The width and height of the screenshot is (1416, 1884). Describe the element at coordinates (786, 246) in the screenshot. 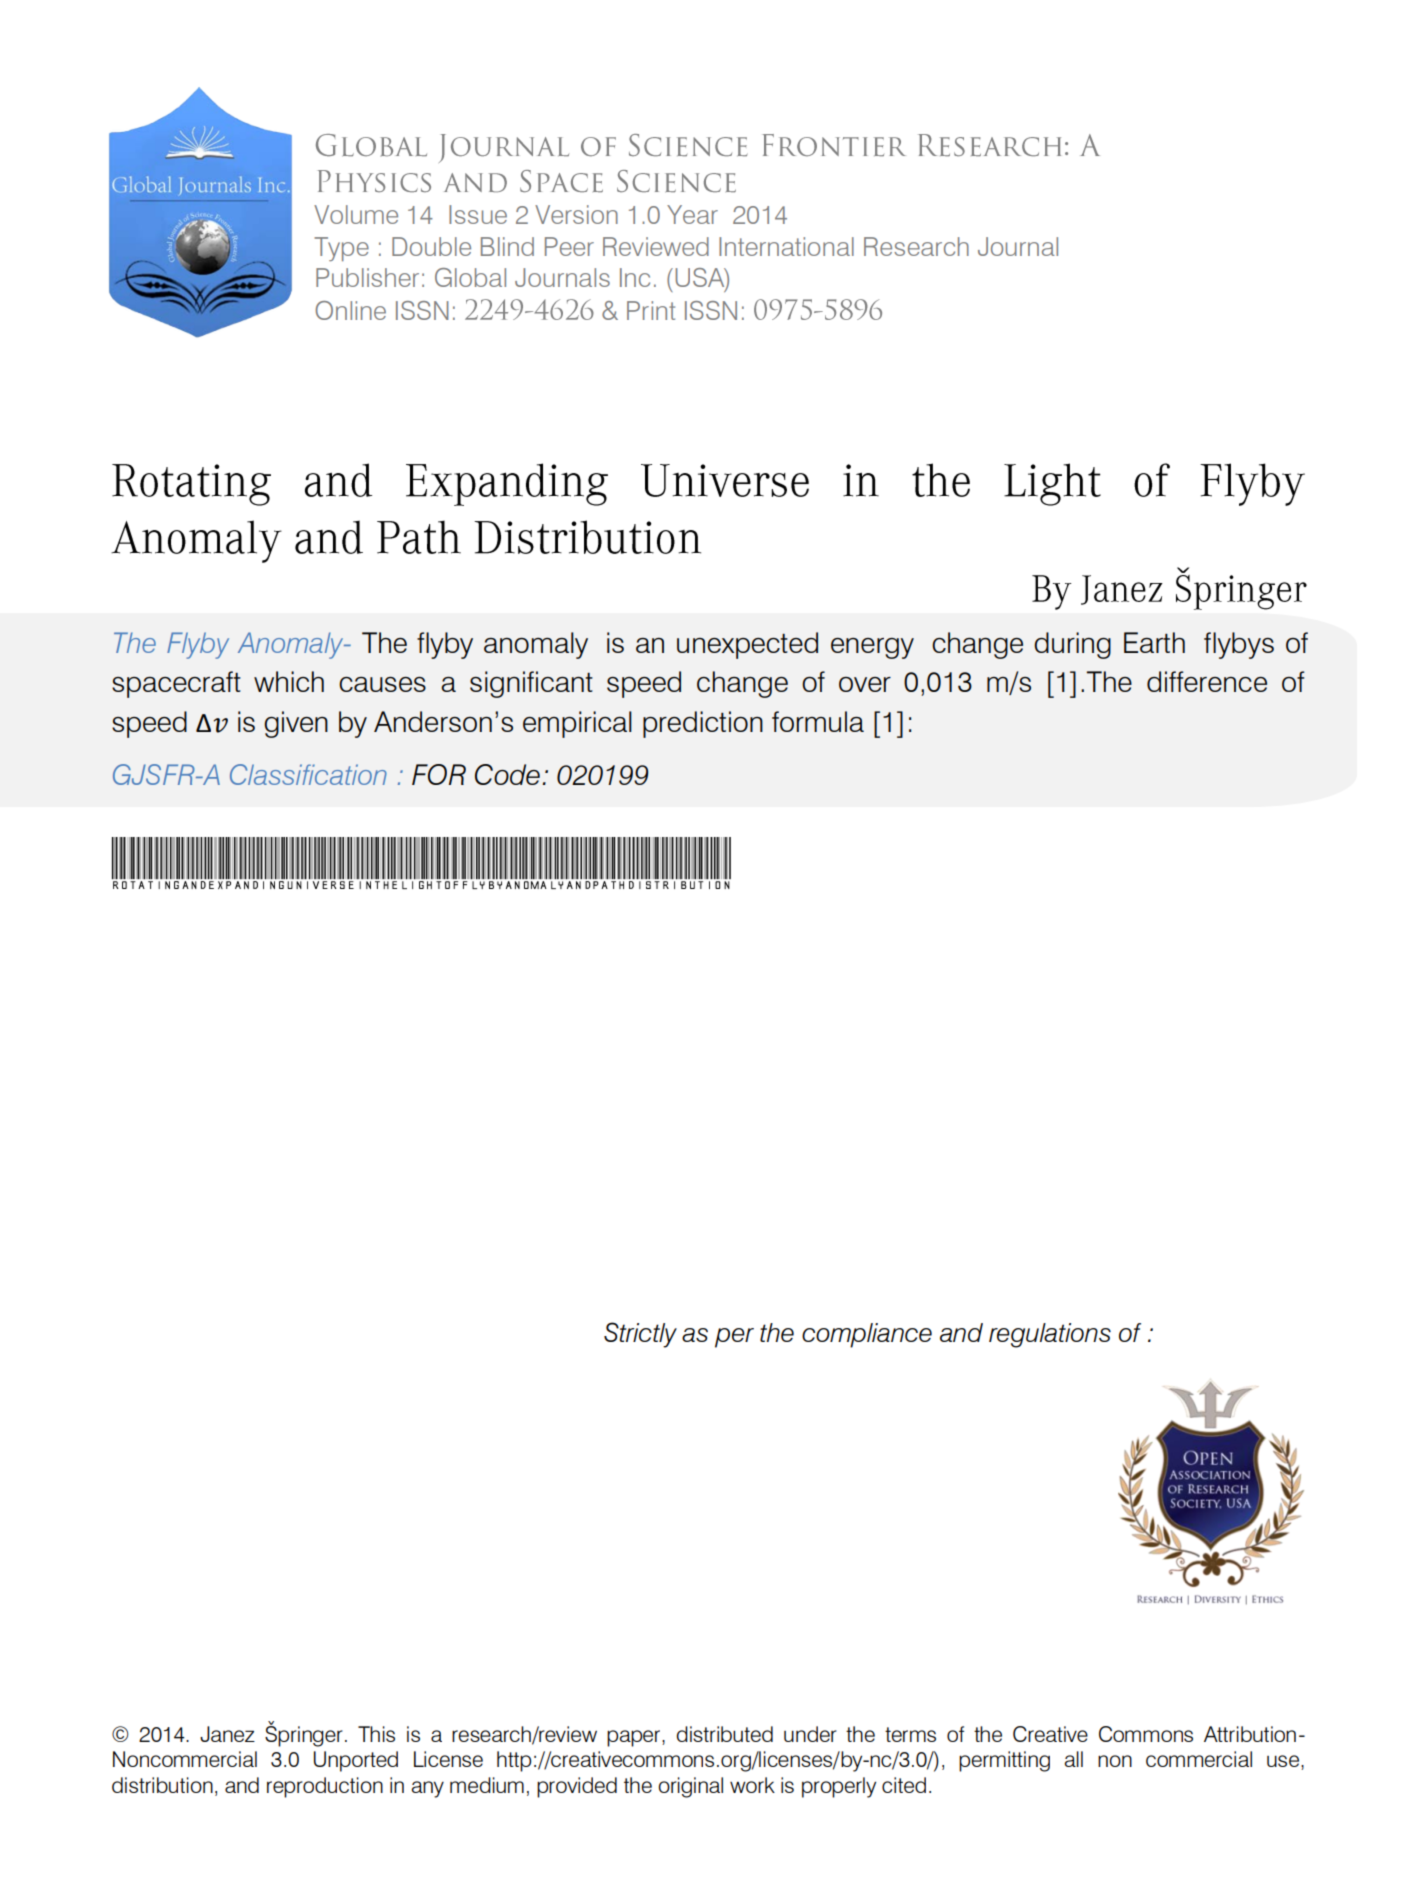

I see `International` at that location.
